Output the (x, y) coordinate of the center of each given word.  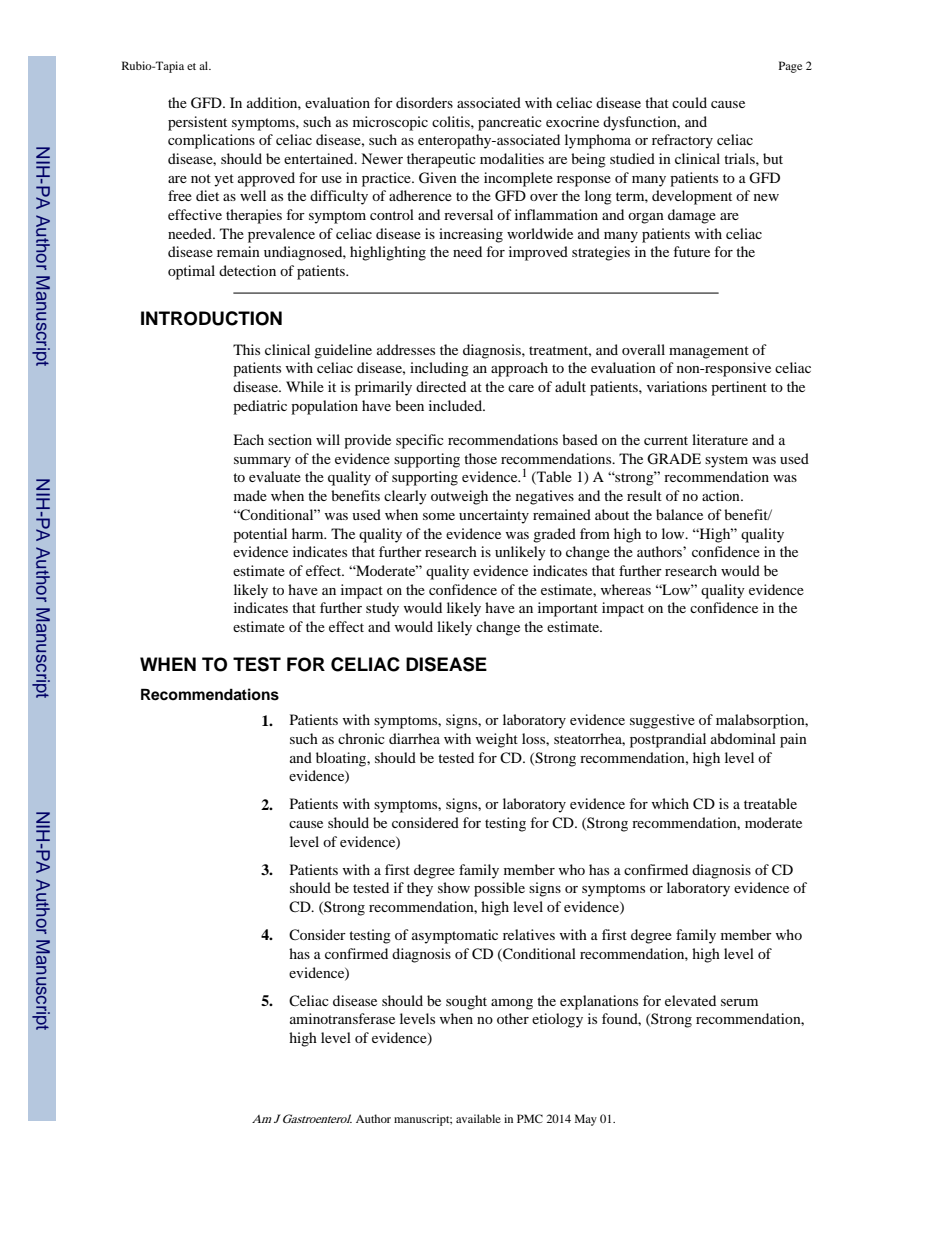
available (478, 1118)
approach (519, 369)
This (246, 349)
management (709, 352)
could (689, 102)
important (568, 609)
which (670, 803)
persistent (197, 123)
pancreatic (510, 123)
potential (260, 535)
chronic (361, 738)
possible (499, 889)
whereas (626, 589)
